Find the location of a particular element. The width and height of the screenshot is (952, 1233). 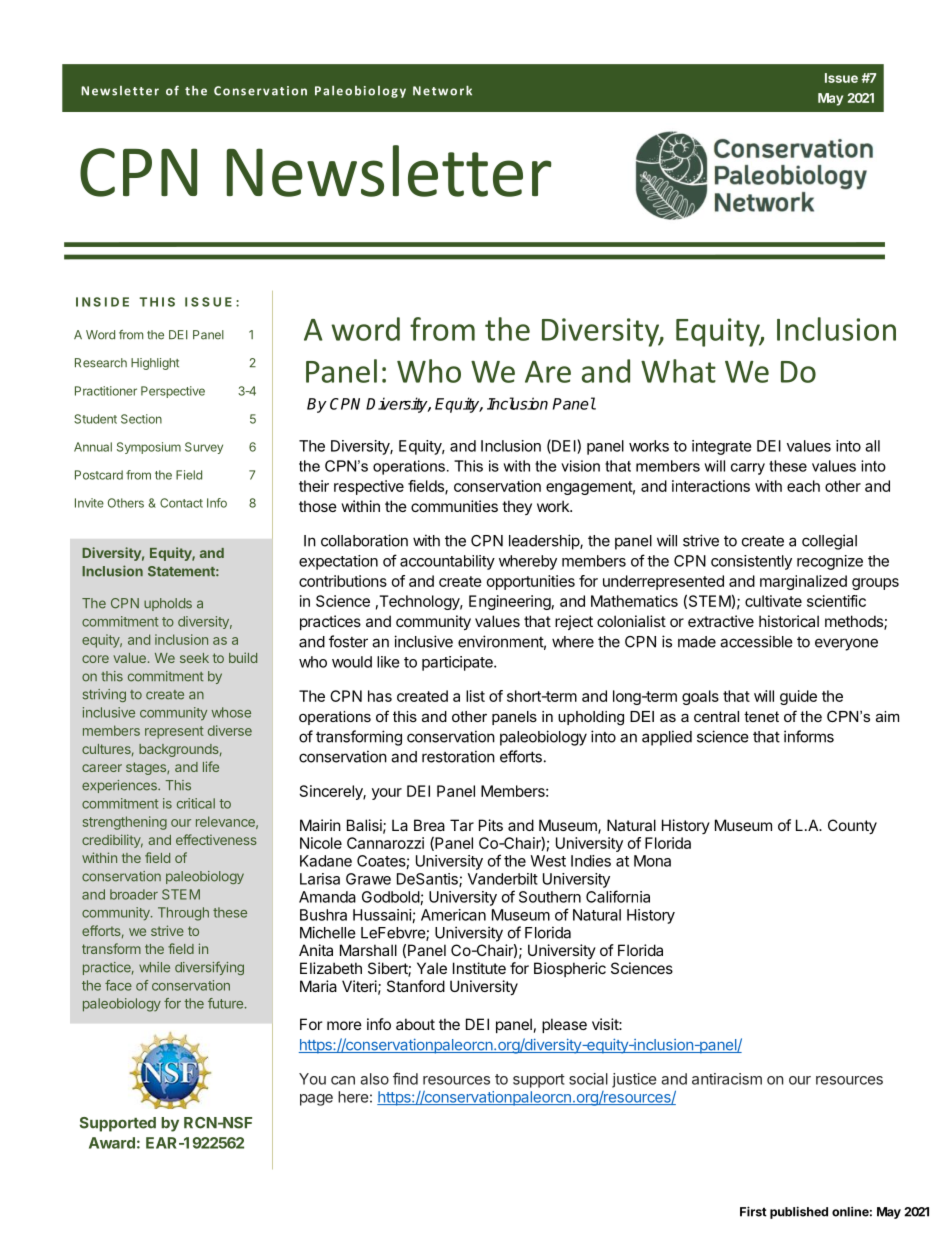

find is located at coordinates (405, 1078).
